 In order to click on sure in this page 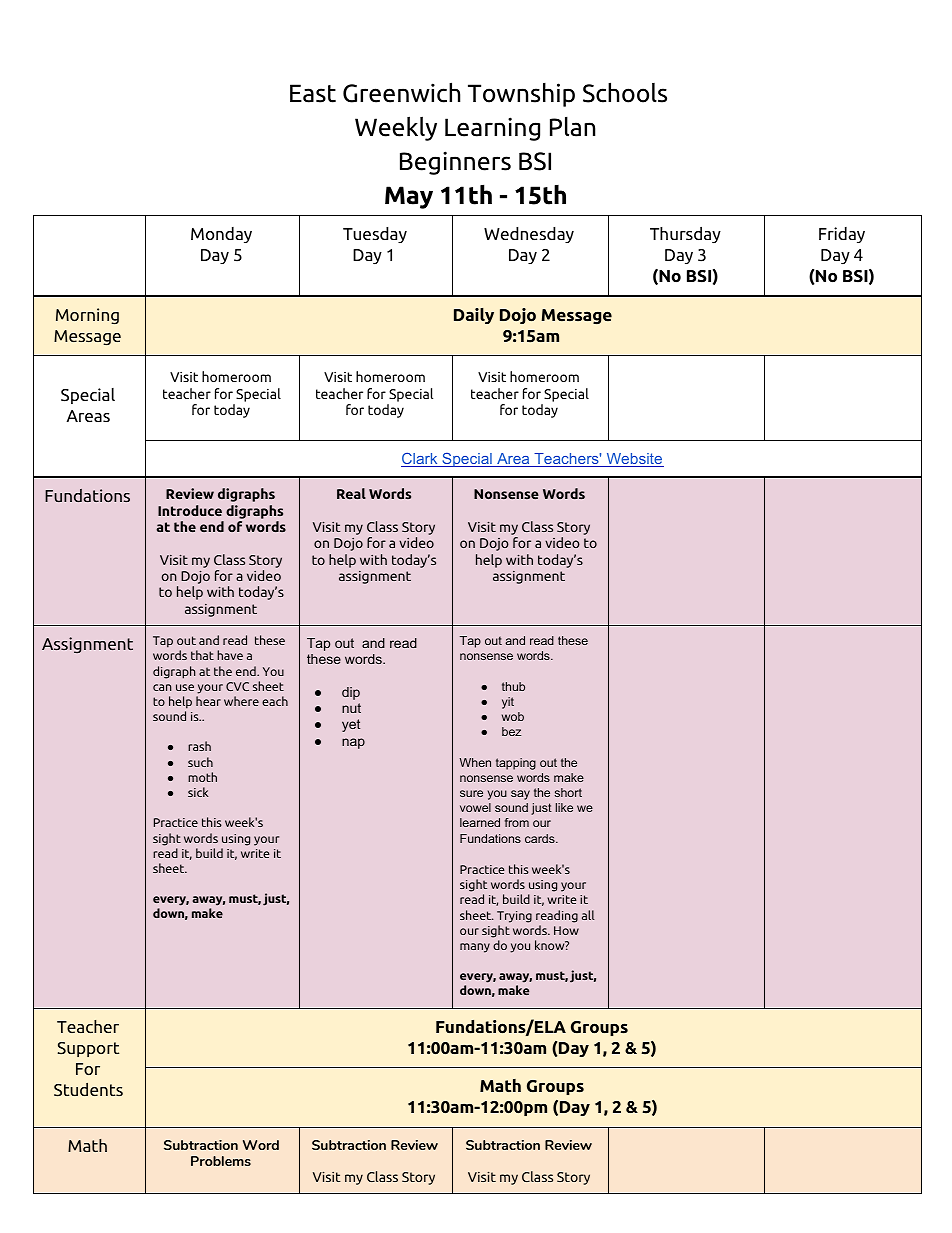, I will do `click(471, 793)`.
